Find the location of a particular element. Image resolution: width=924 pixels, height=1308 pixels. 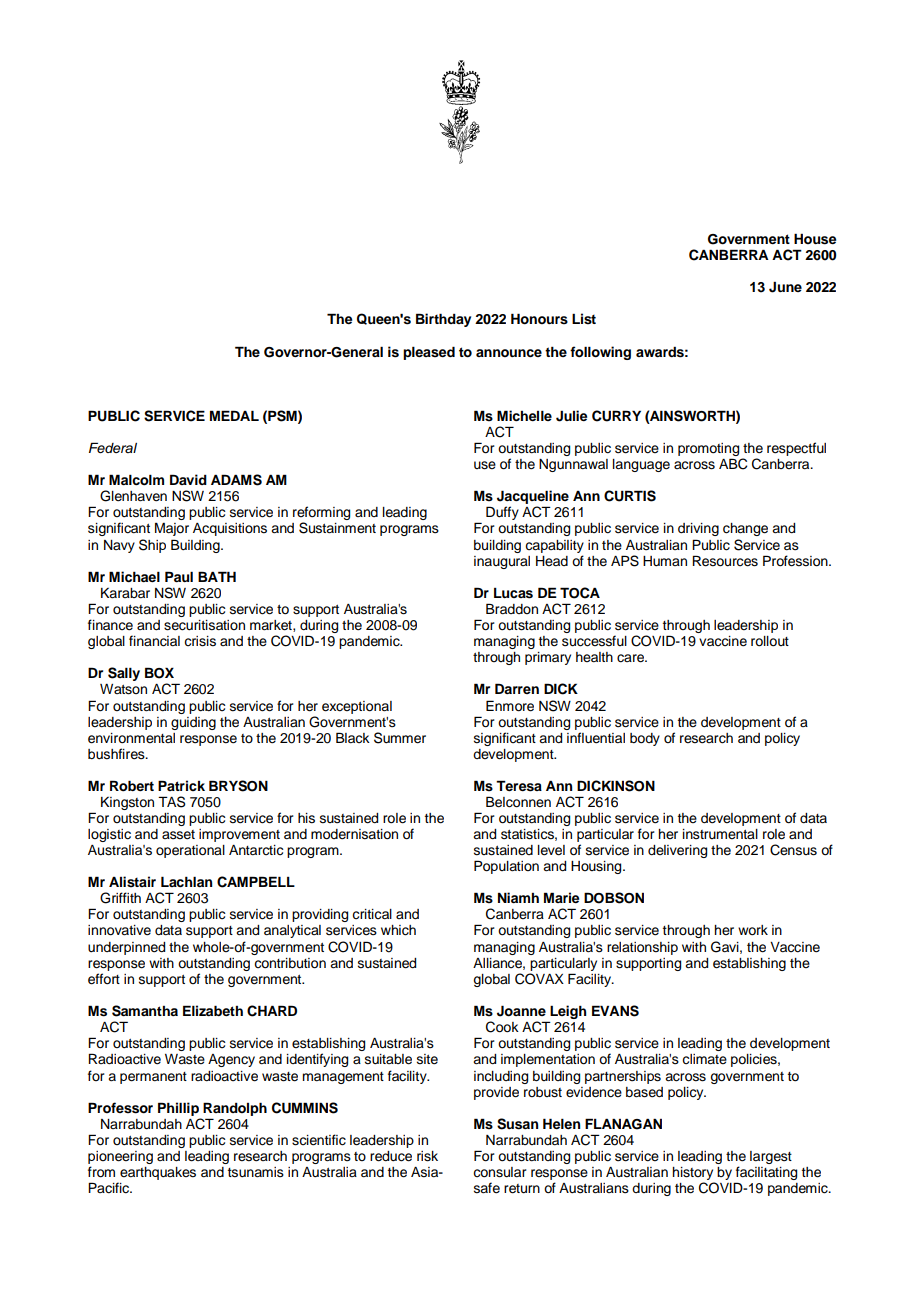

instrumental is located at coordinates (720, 834).
